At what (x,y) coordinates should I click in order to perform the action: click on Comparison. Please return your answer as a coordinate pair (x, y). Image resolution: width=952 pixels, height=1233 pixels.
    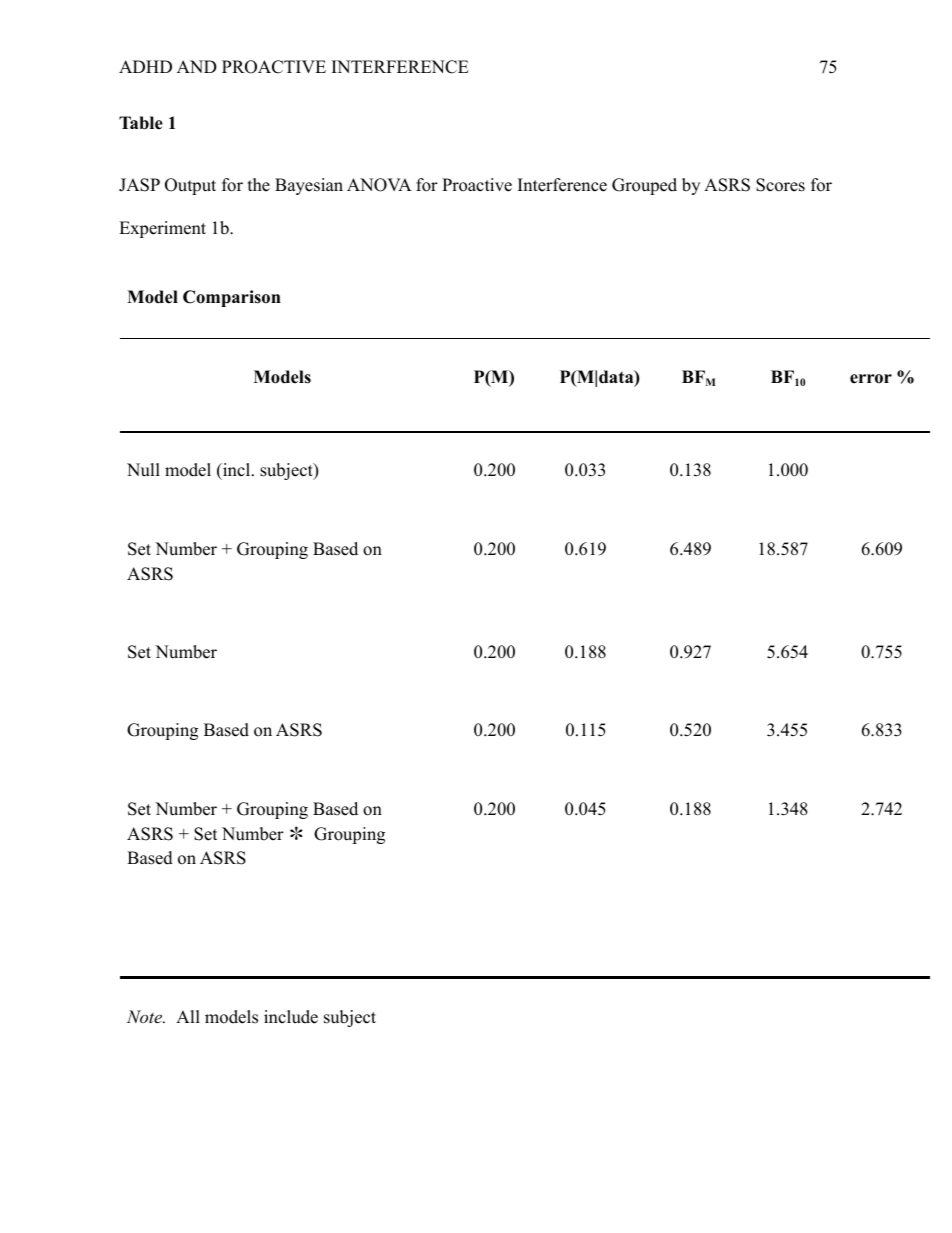
    Looking at the image, I should click on (232, 298).
